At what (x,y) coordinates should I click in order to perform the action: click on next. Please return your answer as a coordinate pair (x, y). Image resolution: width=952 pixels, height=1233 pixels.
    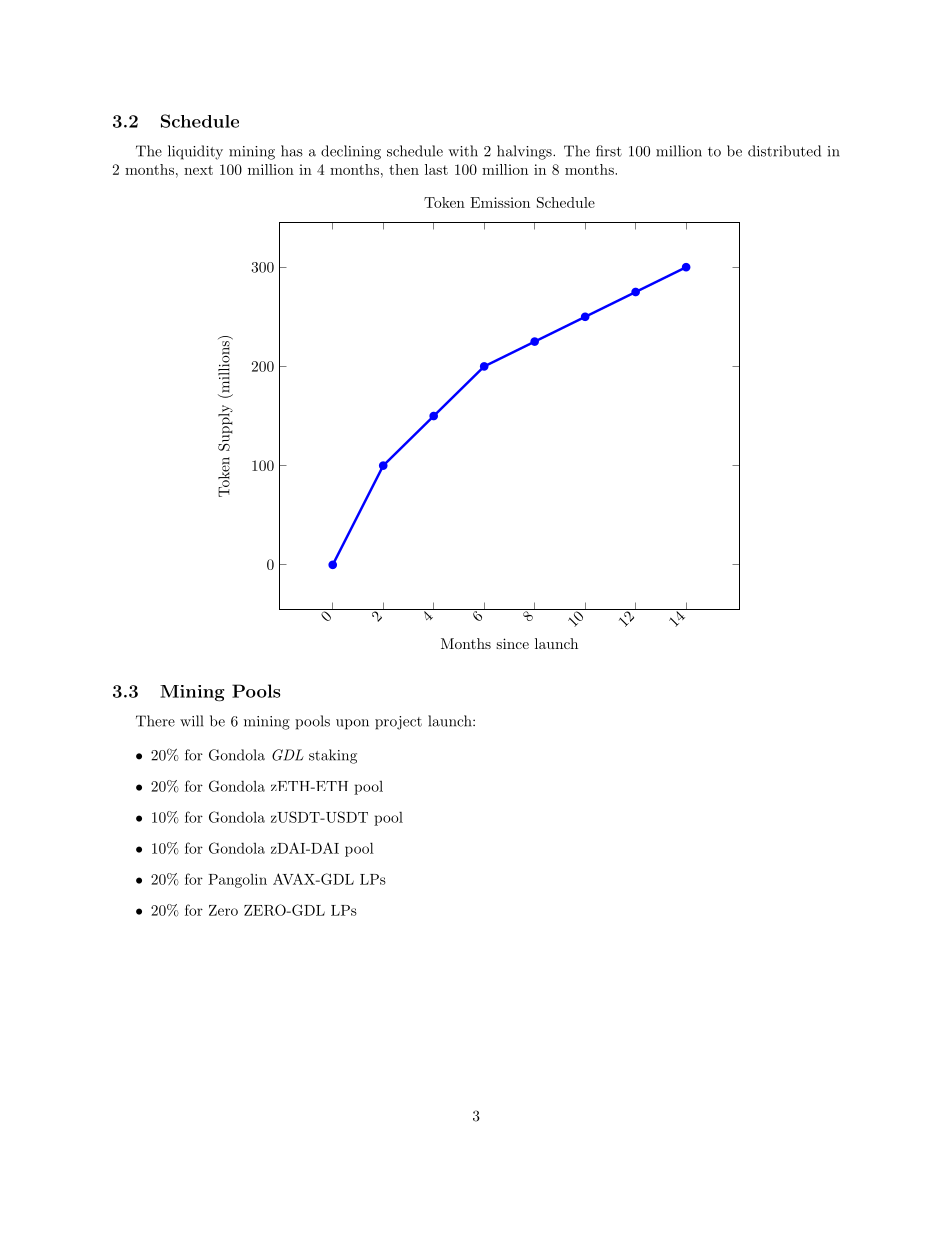
    Looking at the image, I should click on (198, 170).
